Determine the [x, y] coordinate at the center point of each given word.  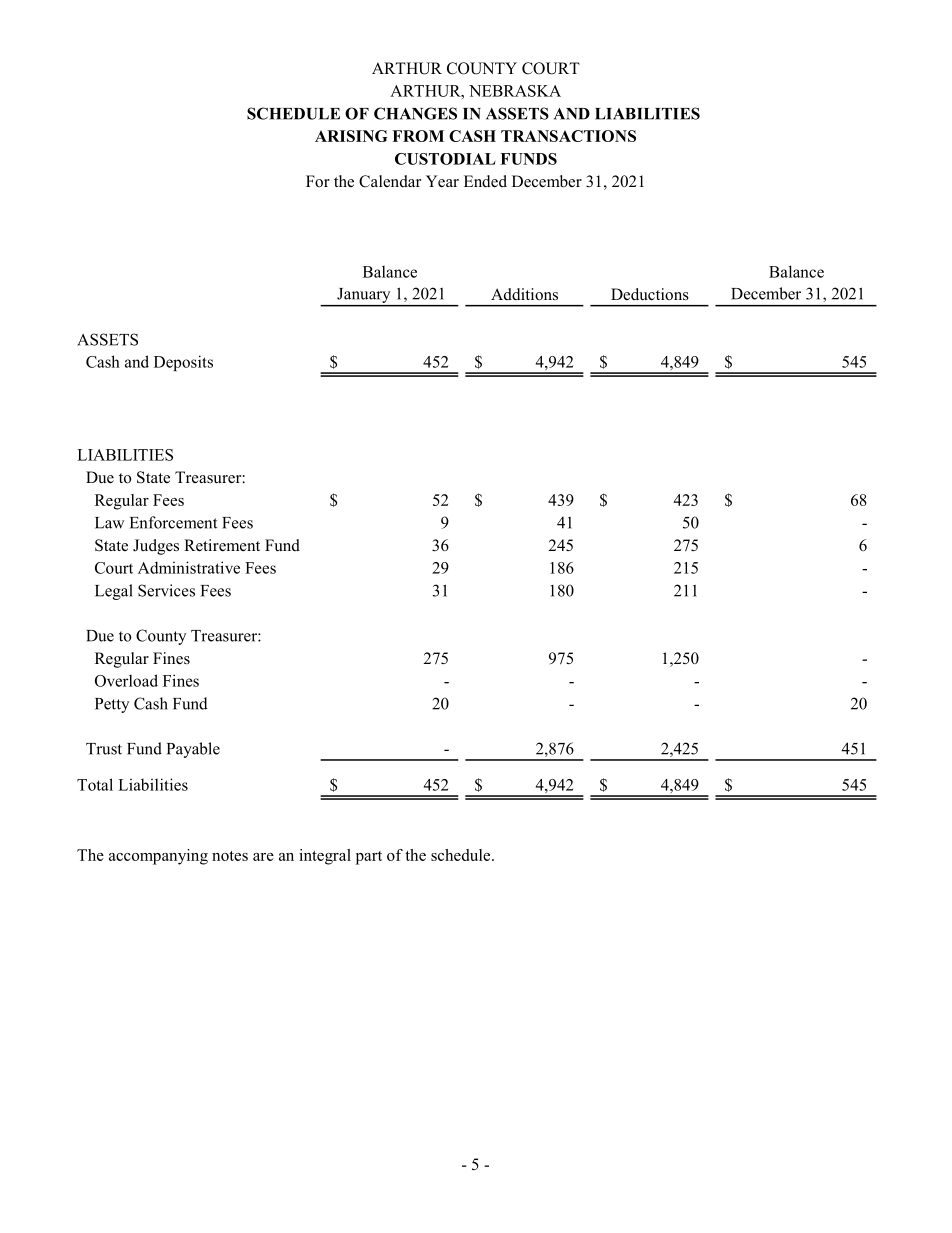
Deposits [183, 363]
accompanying [158, 857]
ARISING [351, 136]
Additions [524, 294]
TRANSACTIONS [568, 136]
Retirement [222, 545]
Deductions [650, 294]
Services [166, 590]
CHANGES [415, 113]
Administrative [189, 567]
